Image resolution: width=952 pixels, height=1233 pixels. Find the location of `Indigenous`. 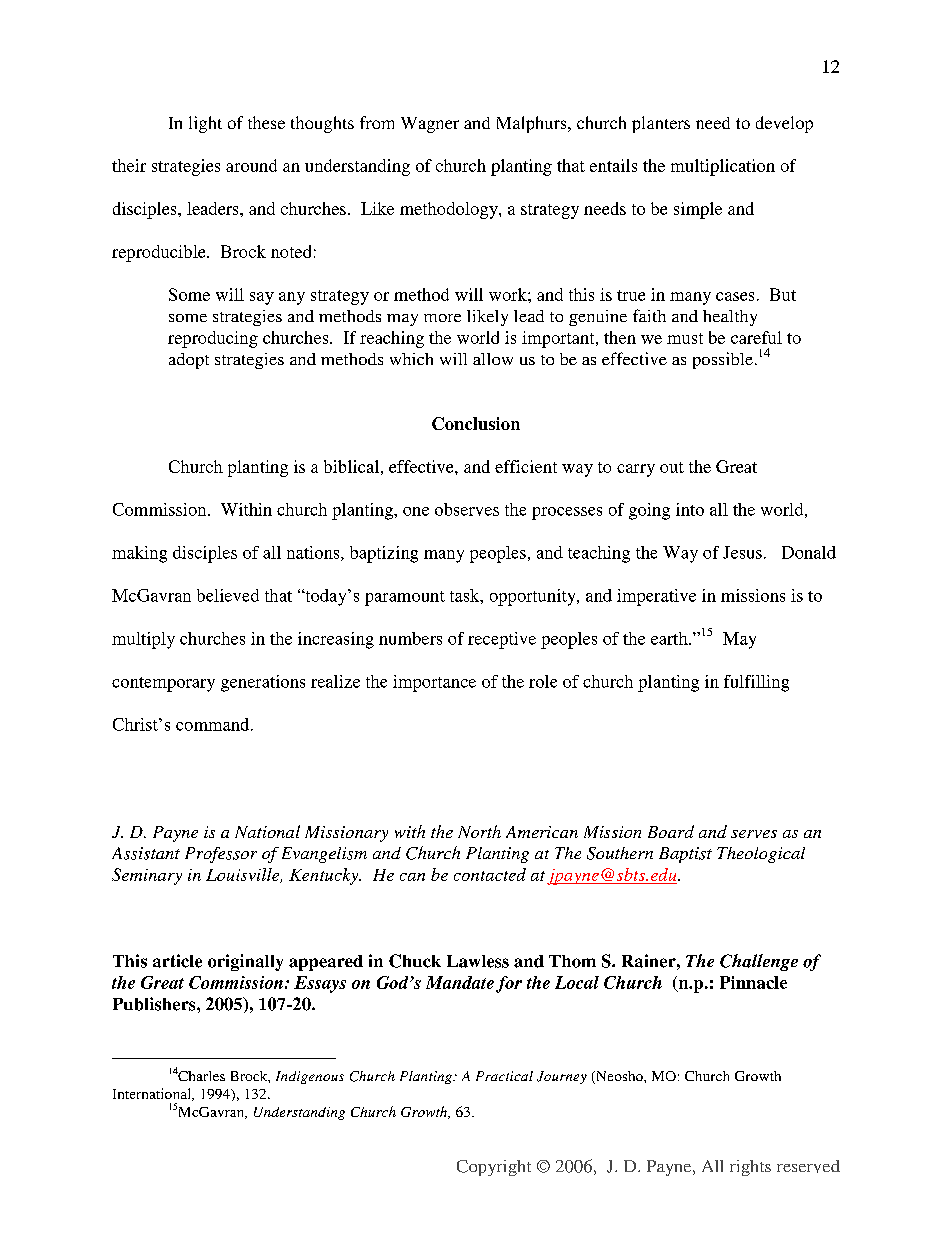

Indigenous is located at coordinates (310, 1077).
